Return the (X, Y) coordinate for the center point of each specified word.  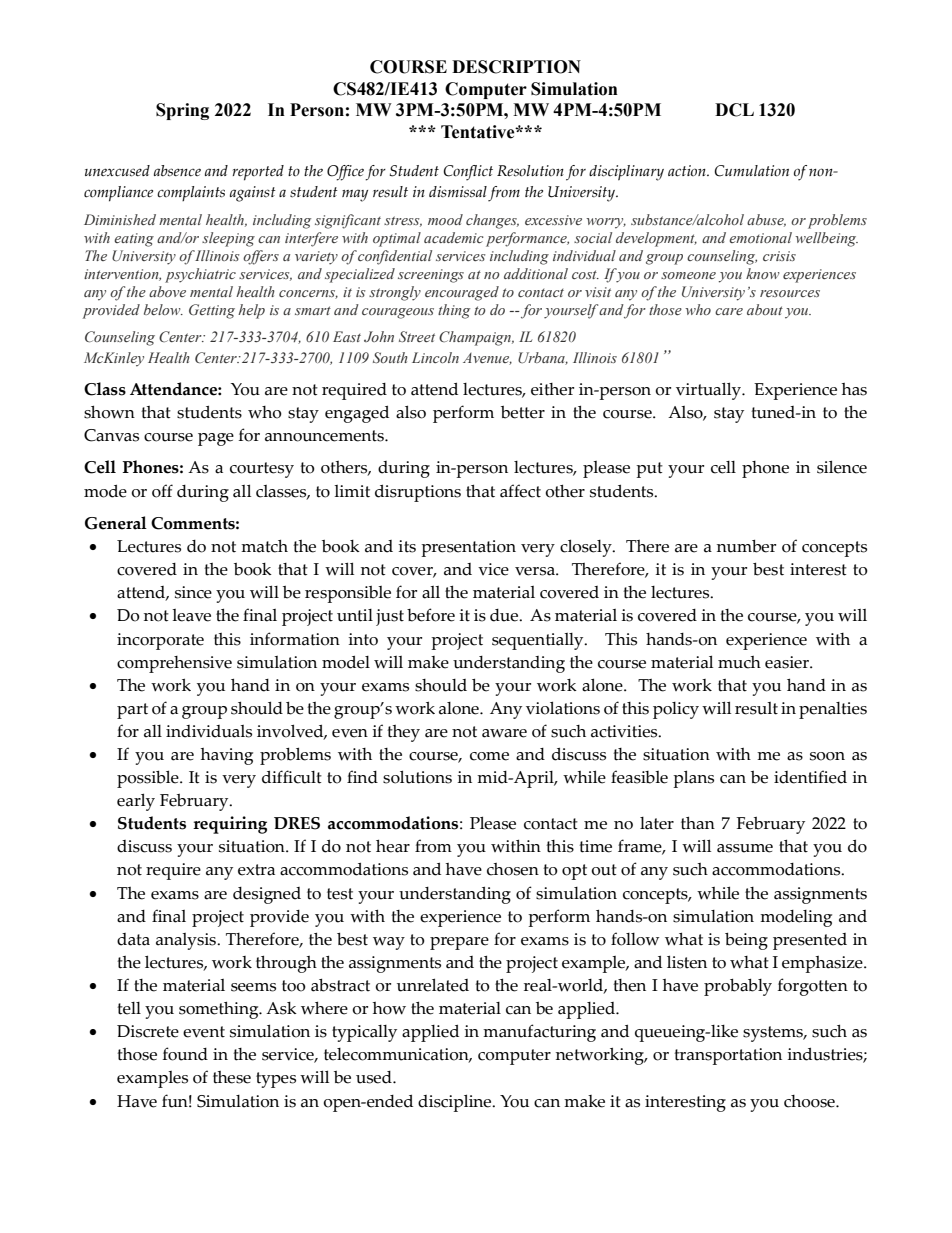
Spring (182, 111)
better (523, 412)
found (185, 1054)
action (688, 171)
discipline (456, 1103)
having (227, 756)
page (216, 439)
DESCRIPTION (516, 67)
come (489, 756)
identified (810, 777)
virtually (709, 391)
